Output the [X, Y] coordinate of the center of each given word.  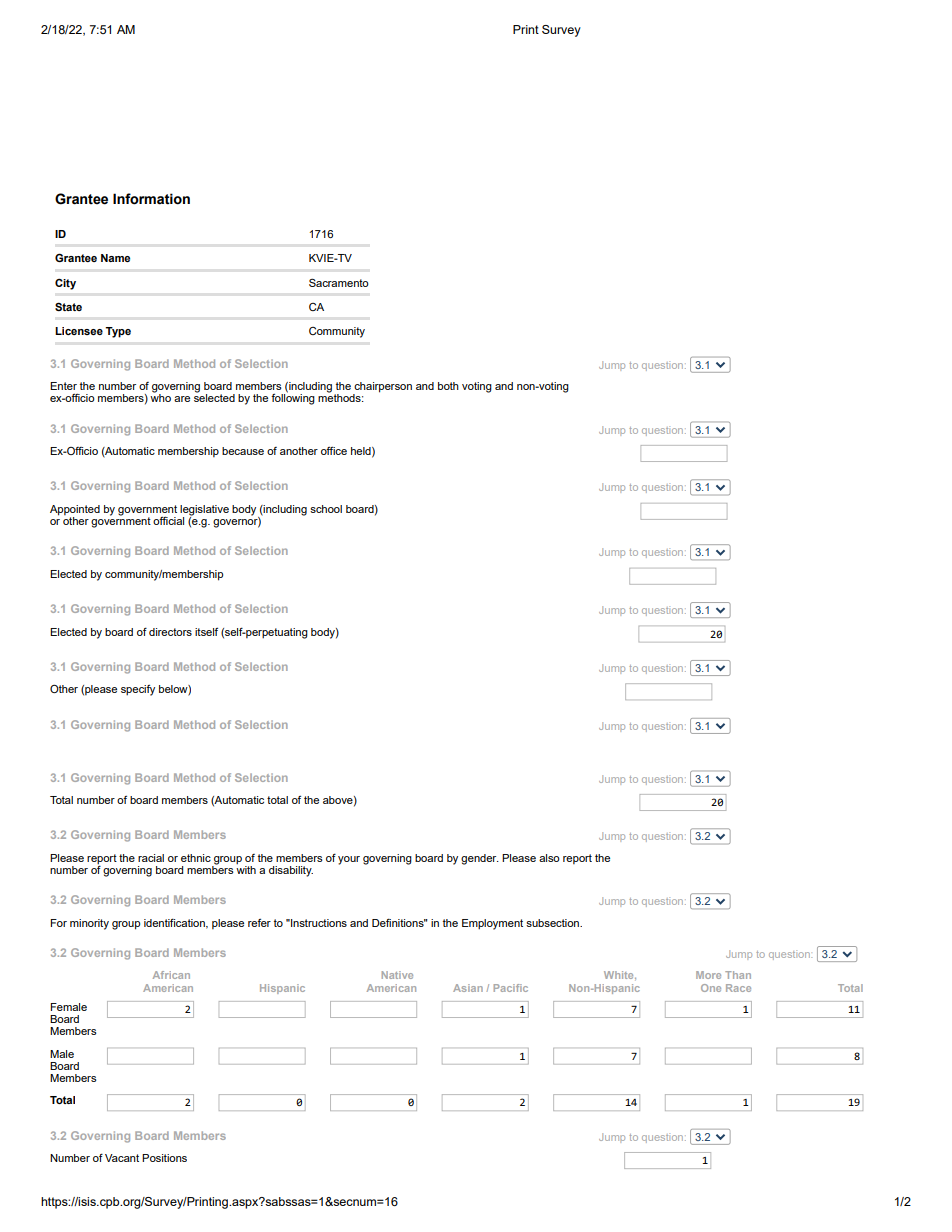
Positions [164, 1158]
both [448, 386]
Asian [468, 988]
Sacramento [339, 282]
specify [138, 690]
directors [170, 632]
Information [151, 199]
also [549, 858]
